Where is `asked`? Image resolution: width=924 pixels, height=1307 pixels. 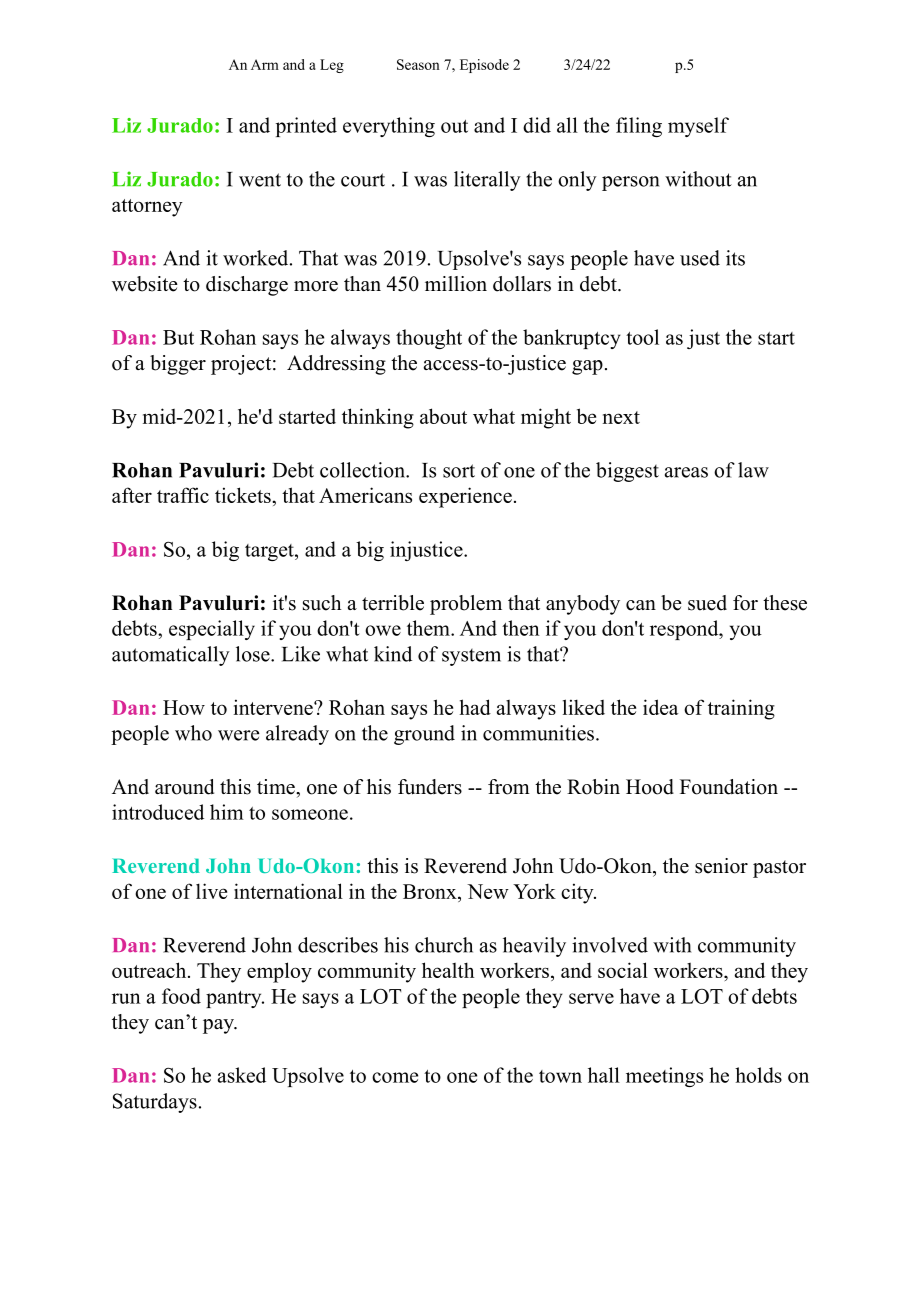
asked is located at coordinates (242, 1075).
